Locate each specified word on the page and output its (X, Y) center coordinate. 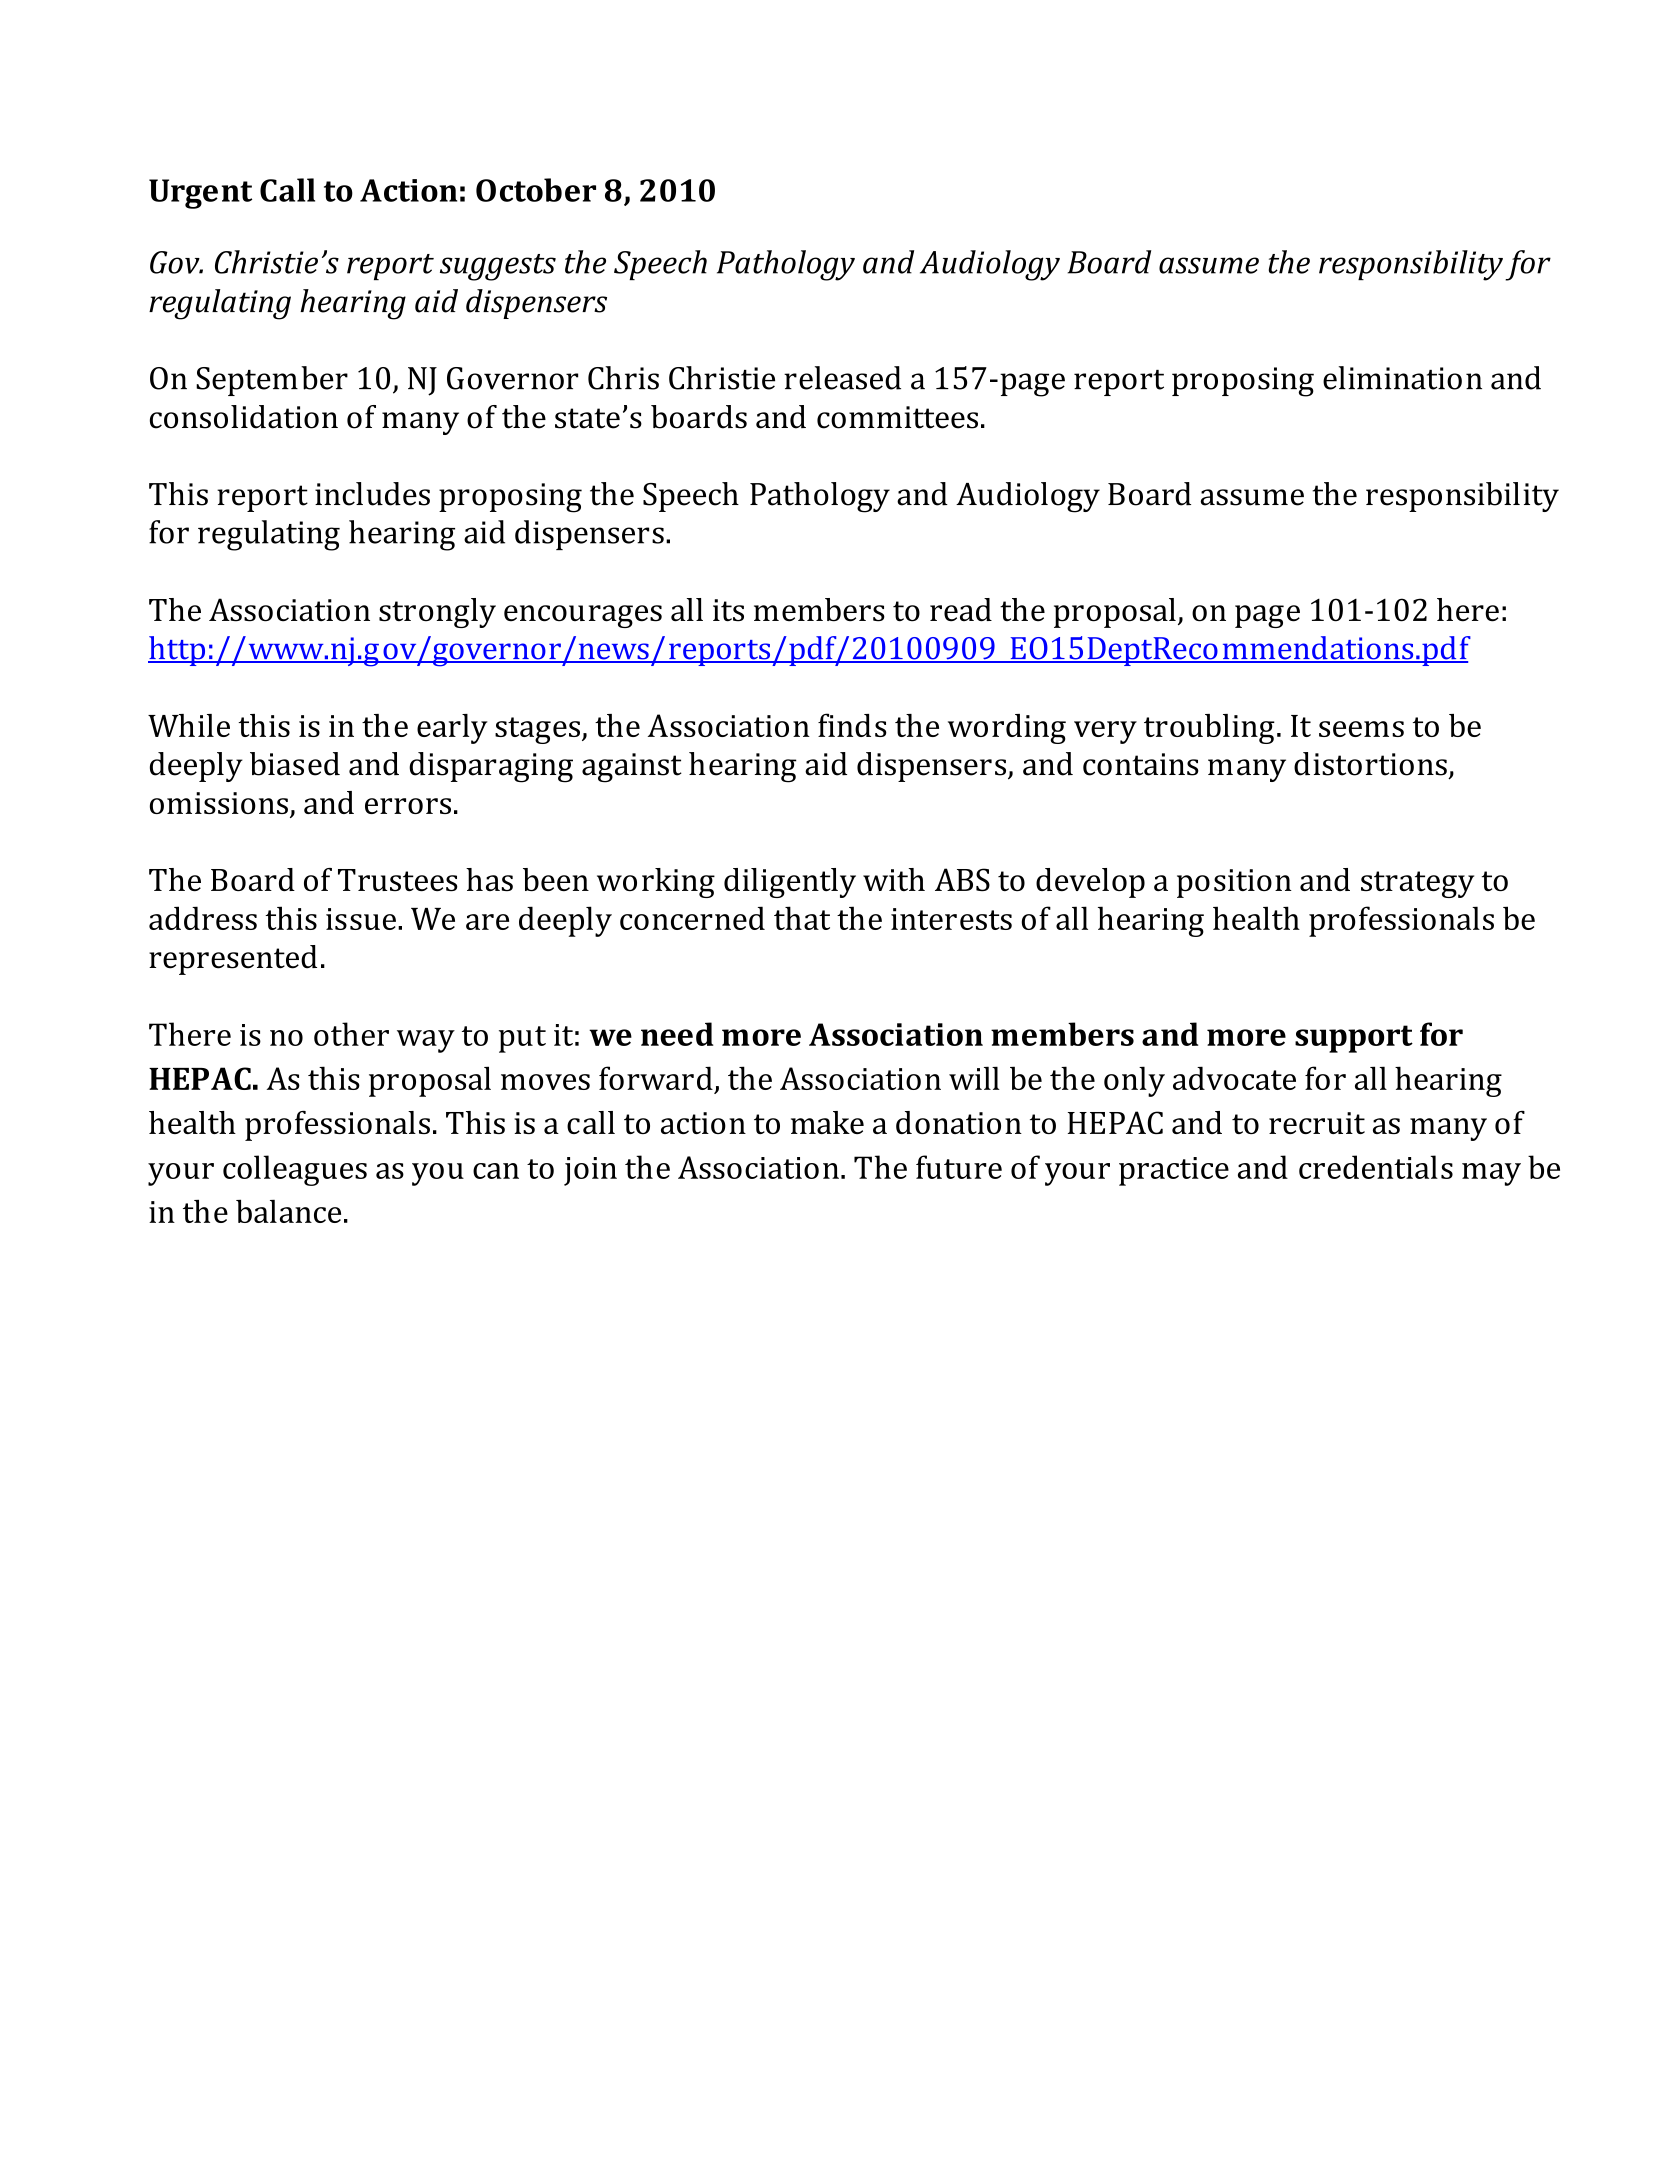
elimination (1402, 378)
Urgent (200, 194)
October (536, 190)
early (452, 729)
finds (852, 725)
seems (1361, 729)
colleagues (295, 1170)
